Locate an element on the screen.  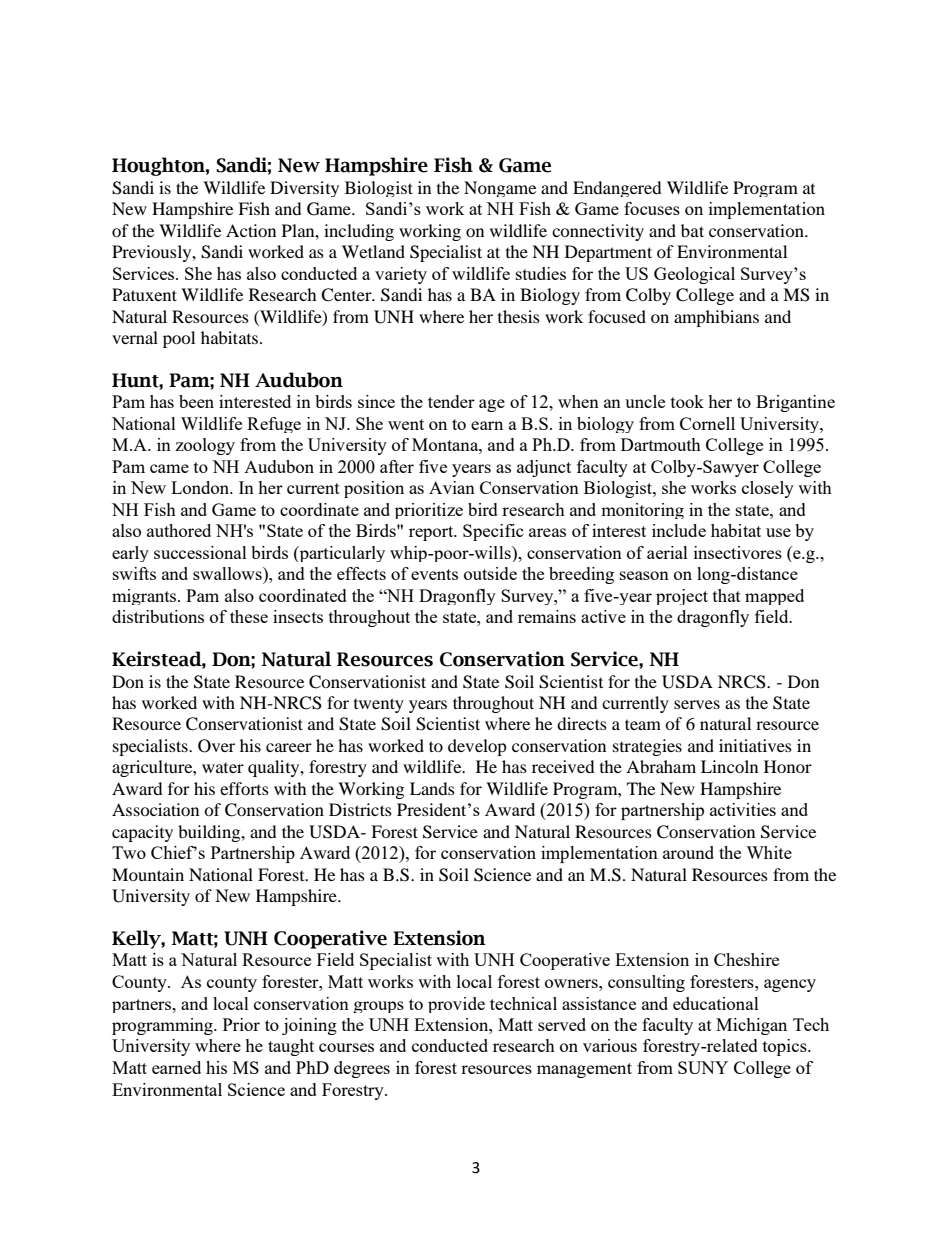
been is located at coordinates (196, 401).
